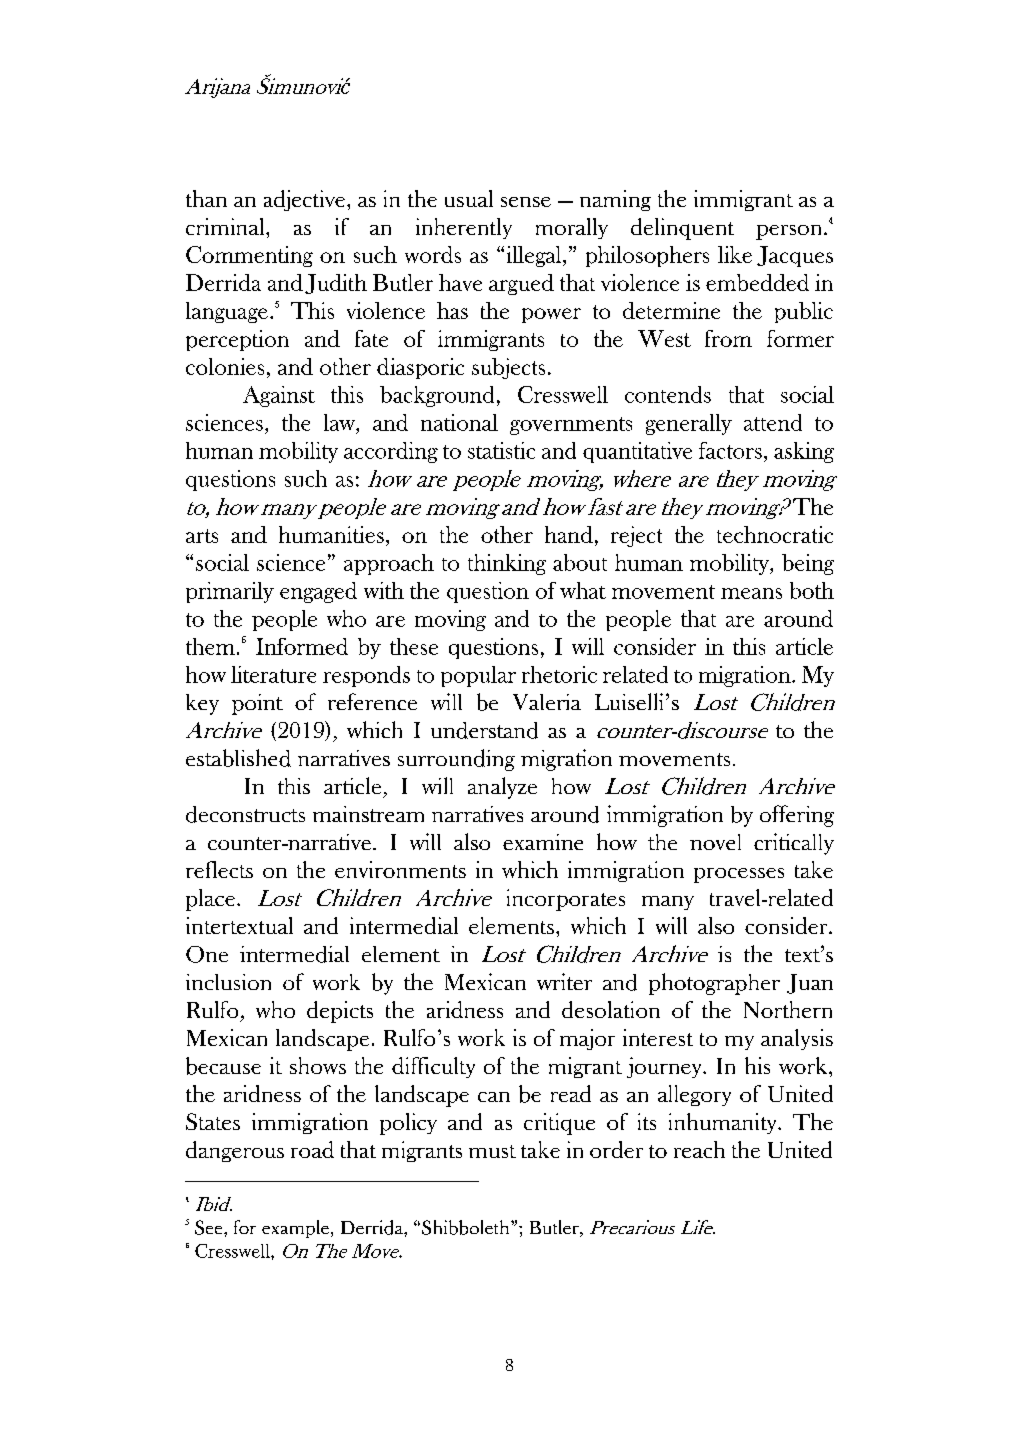  Describe the element at coordinates (295, 1229) in the page. I see `example` at that location.
